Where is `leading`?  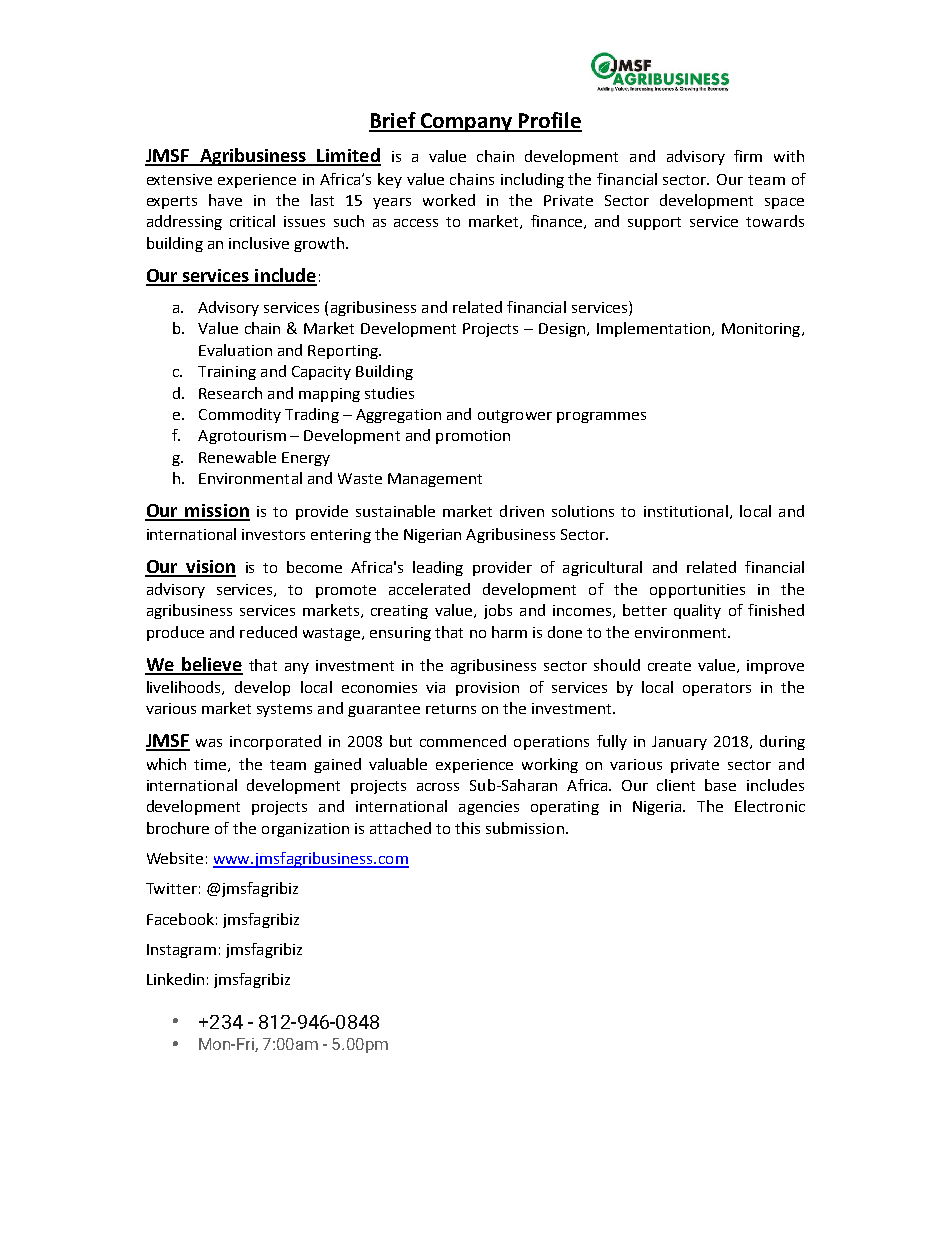 leading is located at coordinates (438, 568).
